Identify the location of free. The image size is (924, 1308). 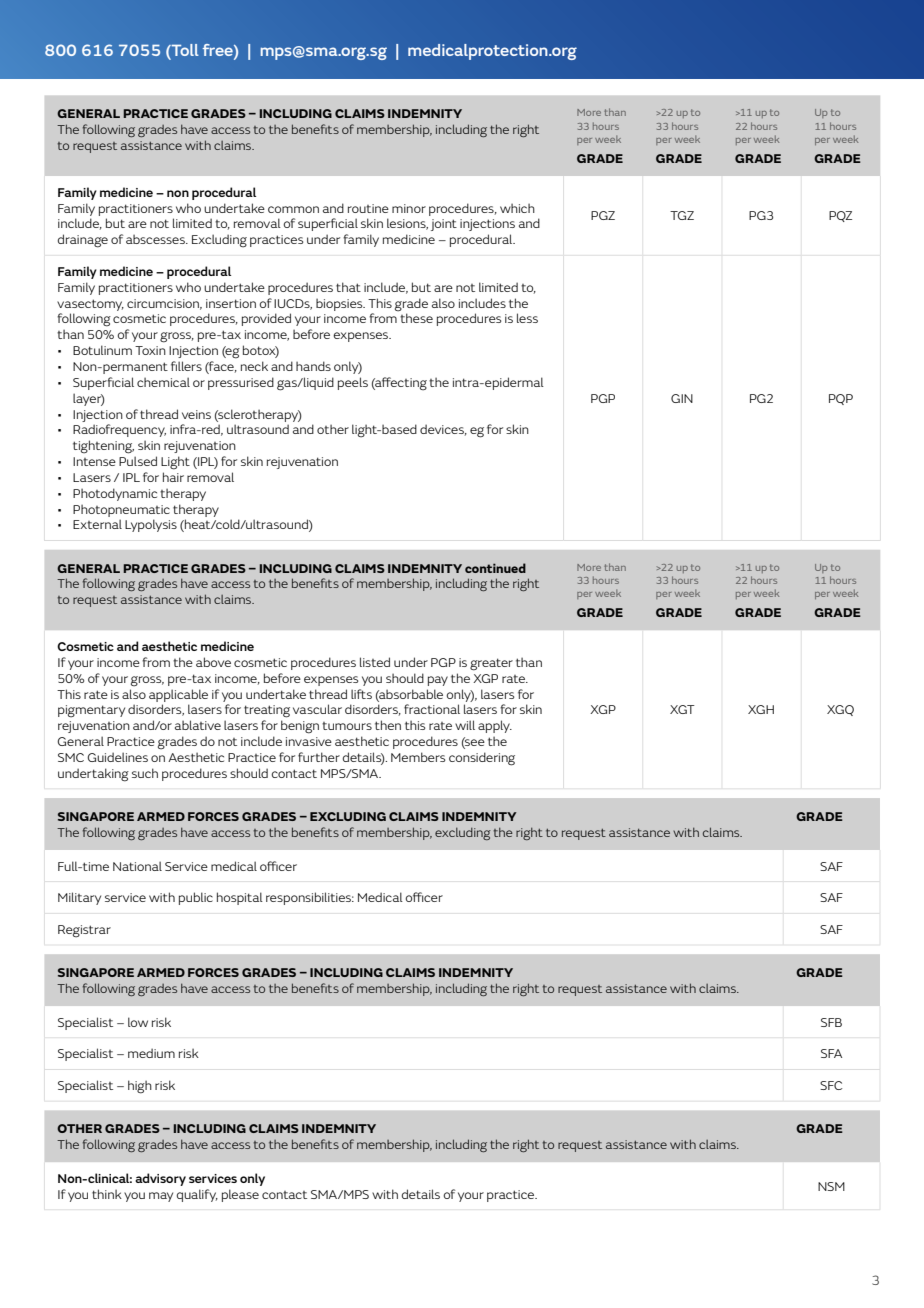
(218, 50).
